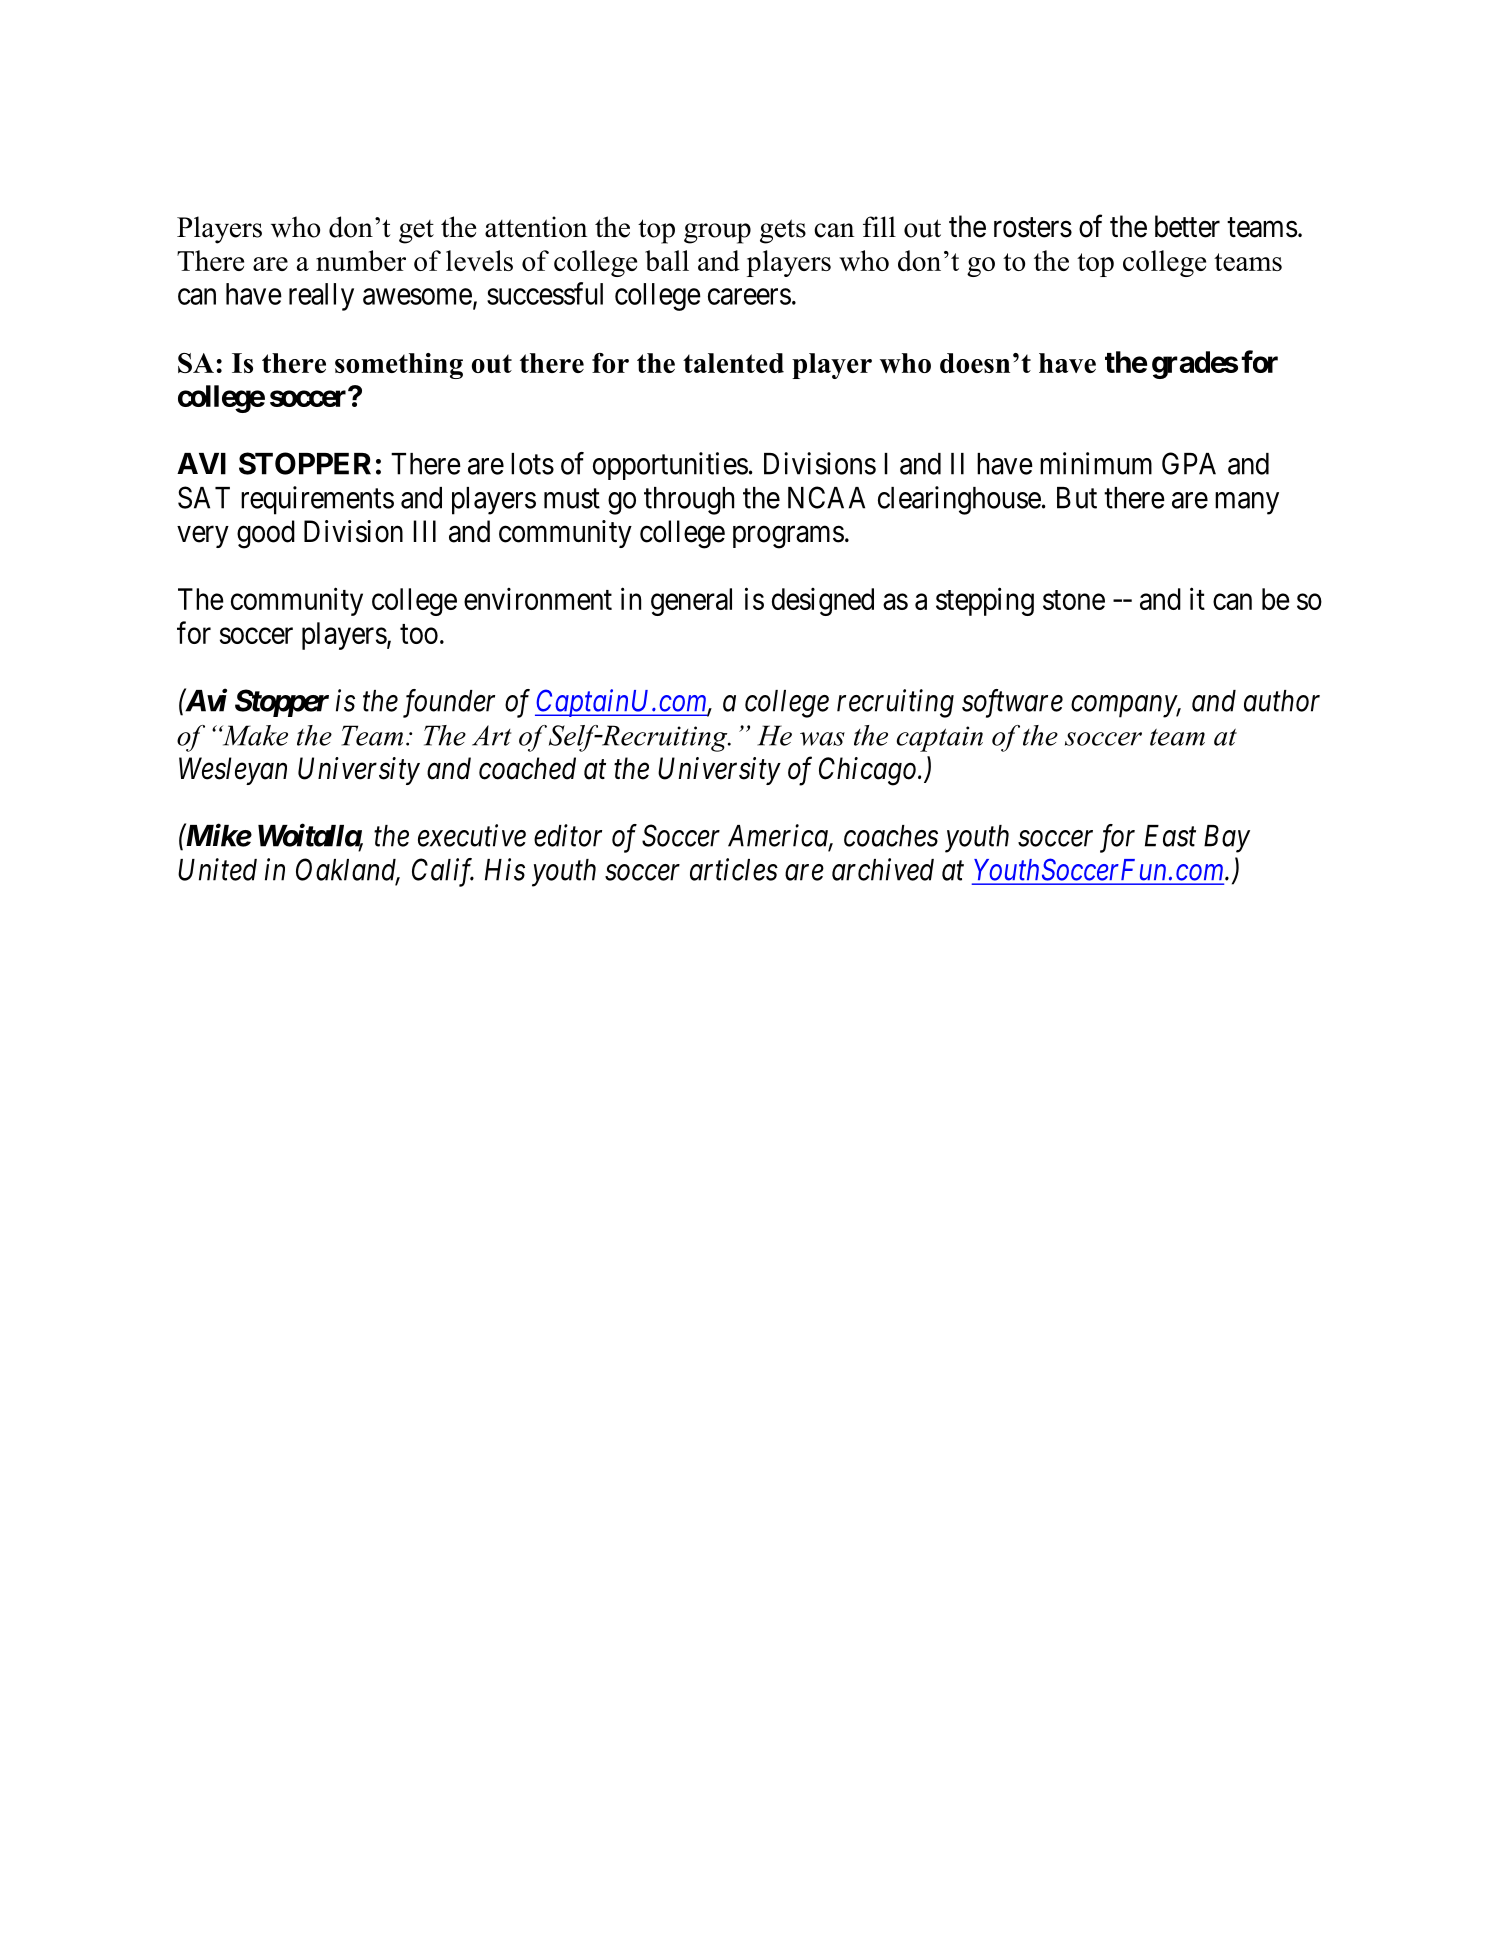 This document has width=1501, height=1942. What do you see at coordinates (822, 739) in the document?
I see `was` at bounding box center [822, 739].
